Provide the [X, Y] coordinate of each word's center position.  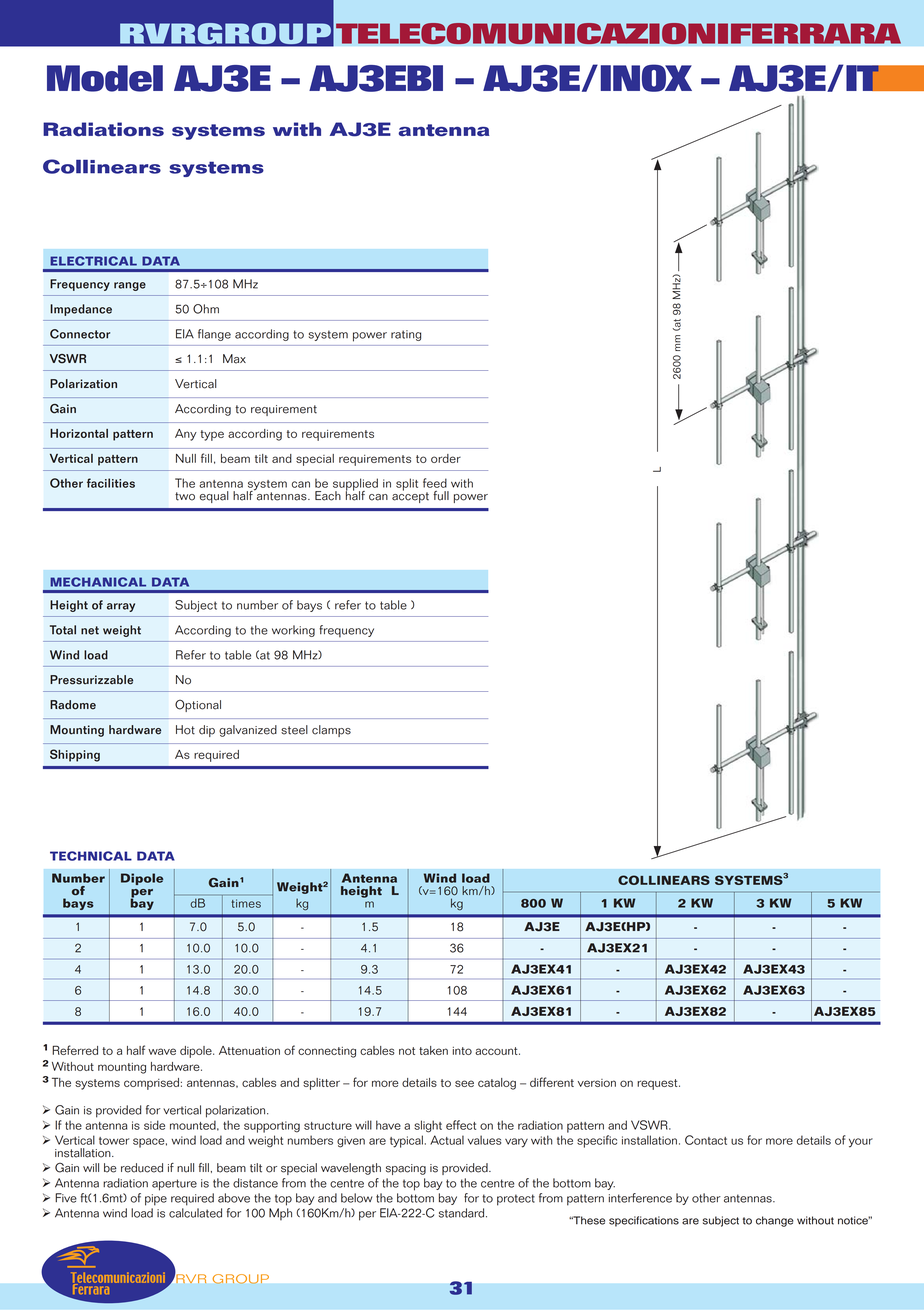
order [446, 458]
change [774, 1221]
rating [406, 335]
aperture [174, 1185]
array [121, 607]
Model [105, 78]
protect [516, 1200]
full [441, 496]
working [293, 631]
